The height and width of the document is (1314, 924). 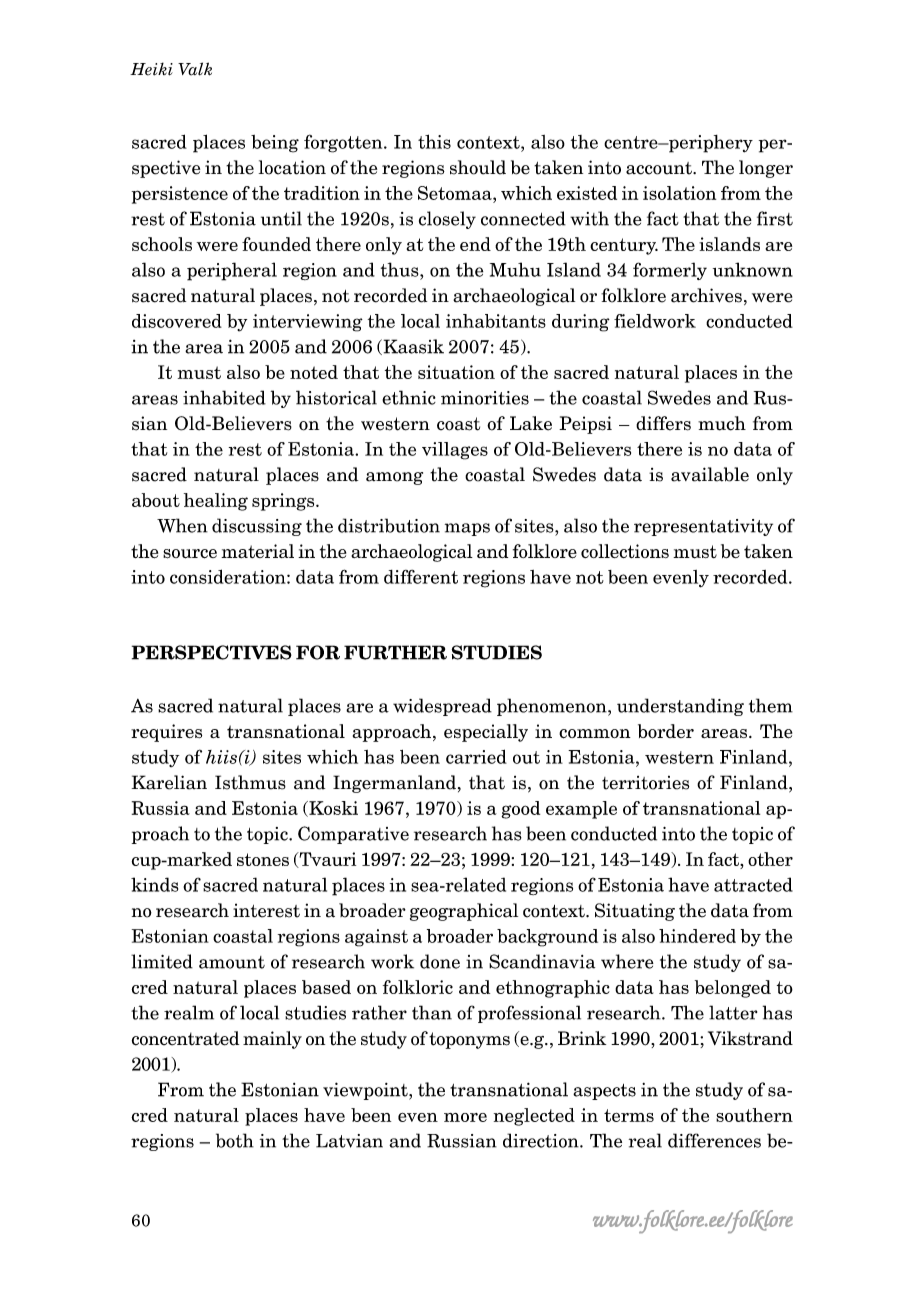 What do you see at coordinates (679, 193) in the document?
I see `isolation` at bounding box center [679, 193].
